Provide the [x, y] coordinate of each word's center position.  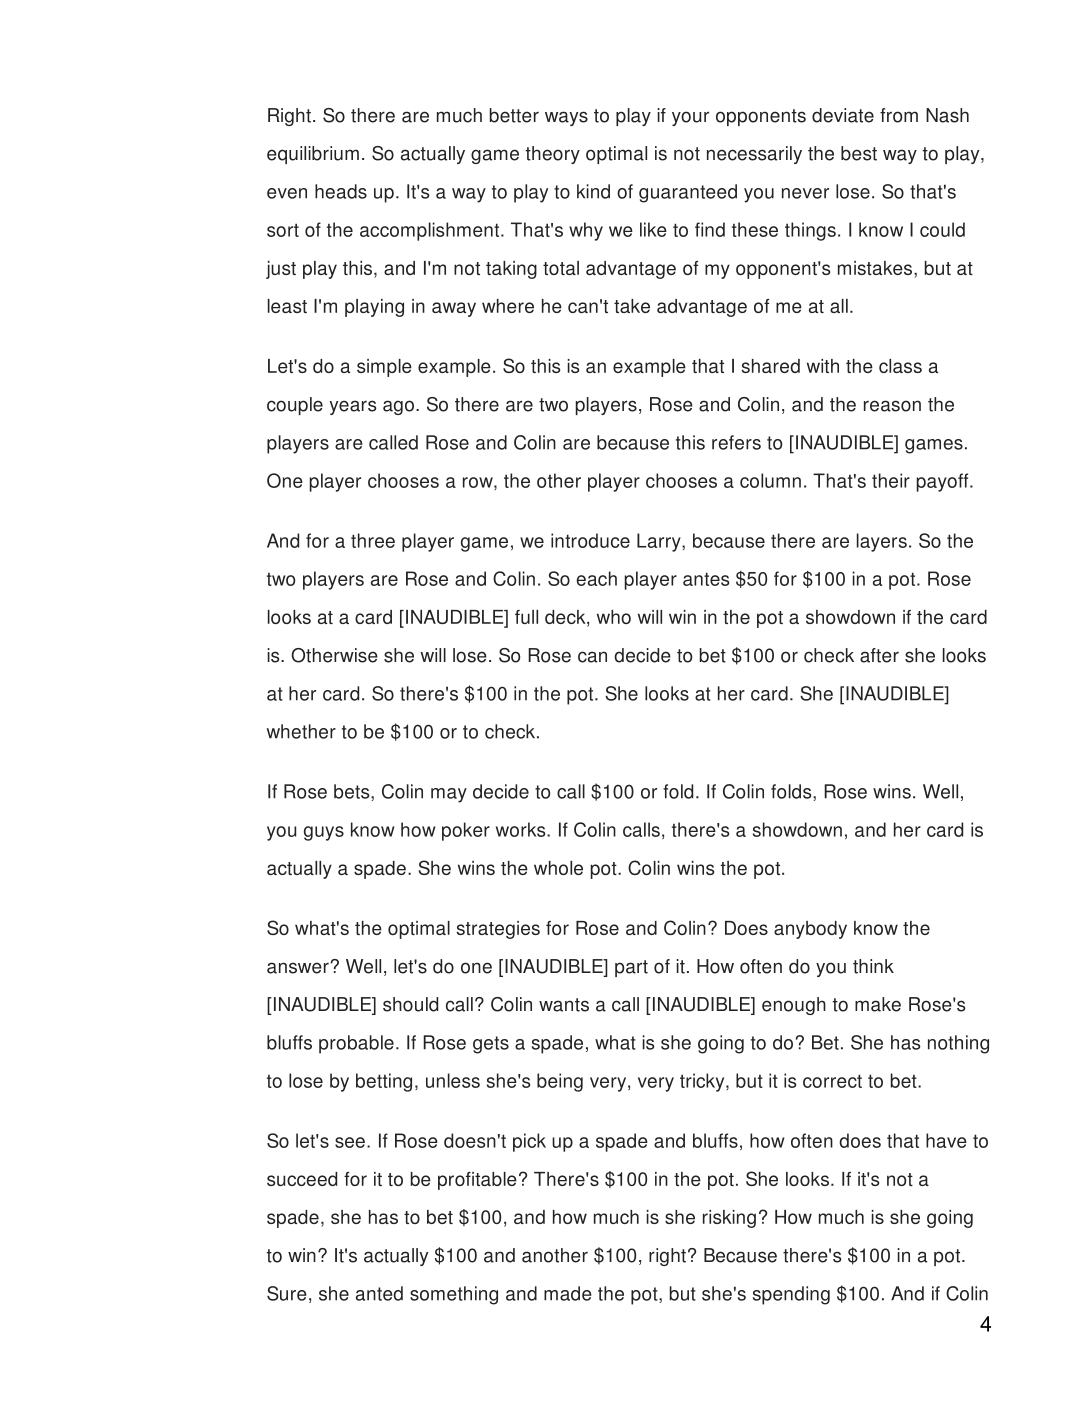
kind [593, 191]
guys [324, 833]
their [891, 480]
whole [558, 868]
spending [791, 1295]
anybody [810, 930]
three [373, 540]
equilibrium [313, 155]
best [859, 153]
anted [379, 1293]
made [568, 1293]
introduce [590, 540]
